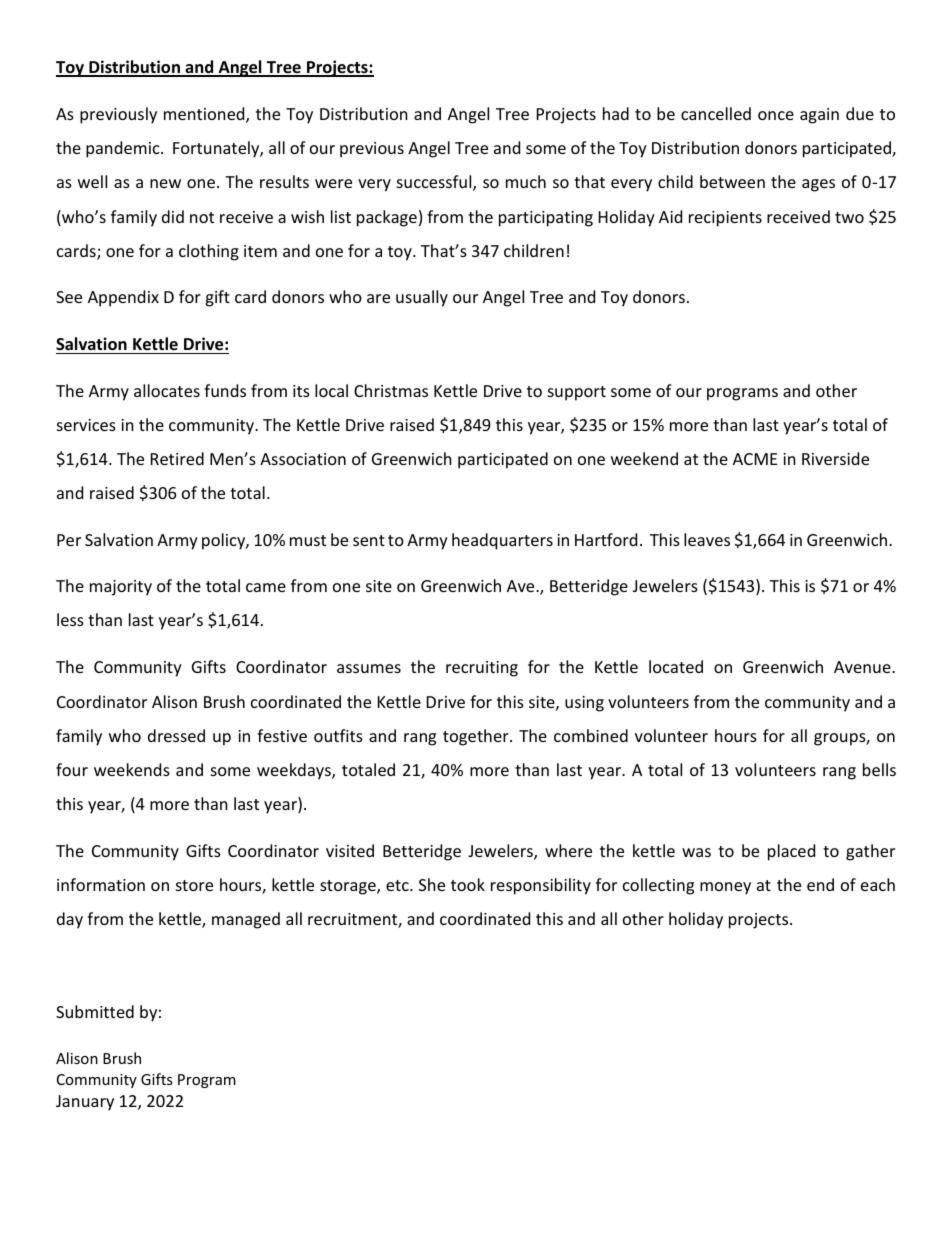  What do you see at coordinates (776, 115) in the screenshot?
I see `once` at bounding box center [776, 115].
